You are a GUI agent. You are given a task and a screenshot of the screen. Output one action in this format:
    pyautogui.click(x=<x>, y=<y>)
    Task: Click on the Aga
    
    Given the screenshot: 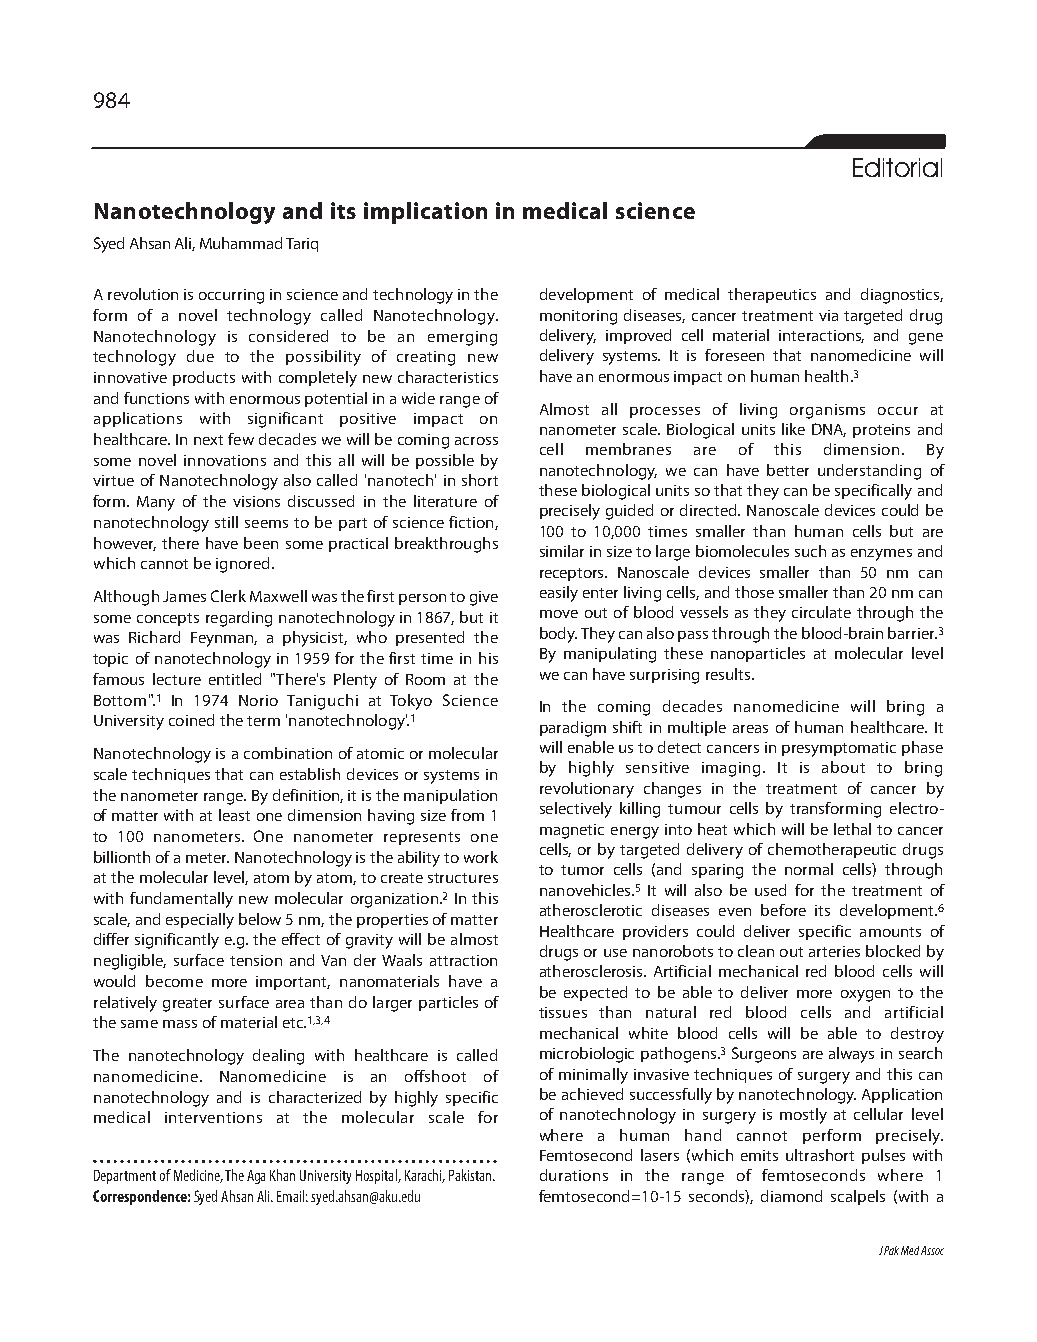 What is the action you would take?
    pyautogui.click(x=256, y=1177)
